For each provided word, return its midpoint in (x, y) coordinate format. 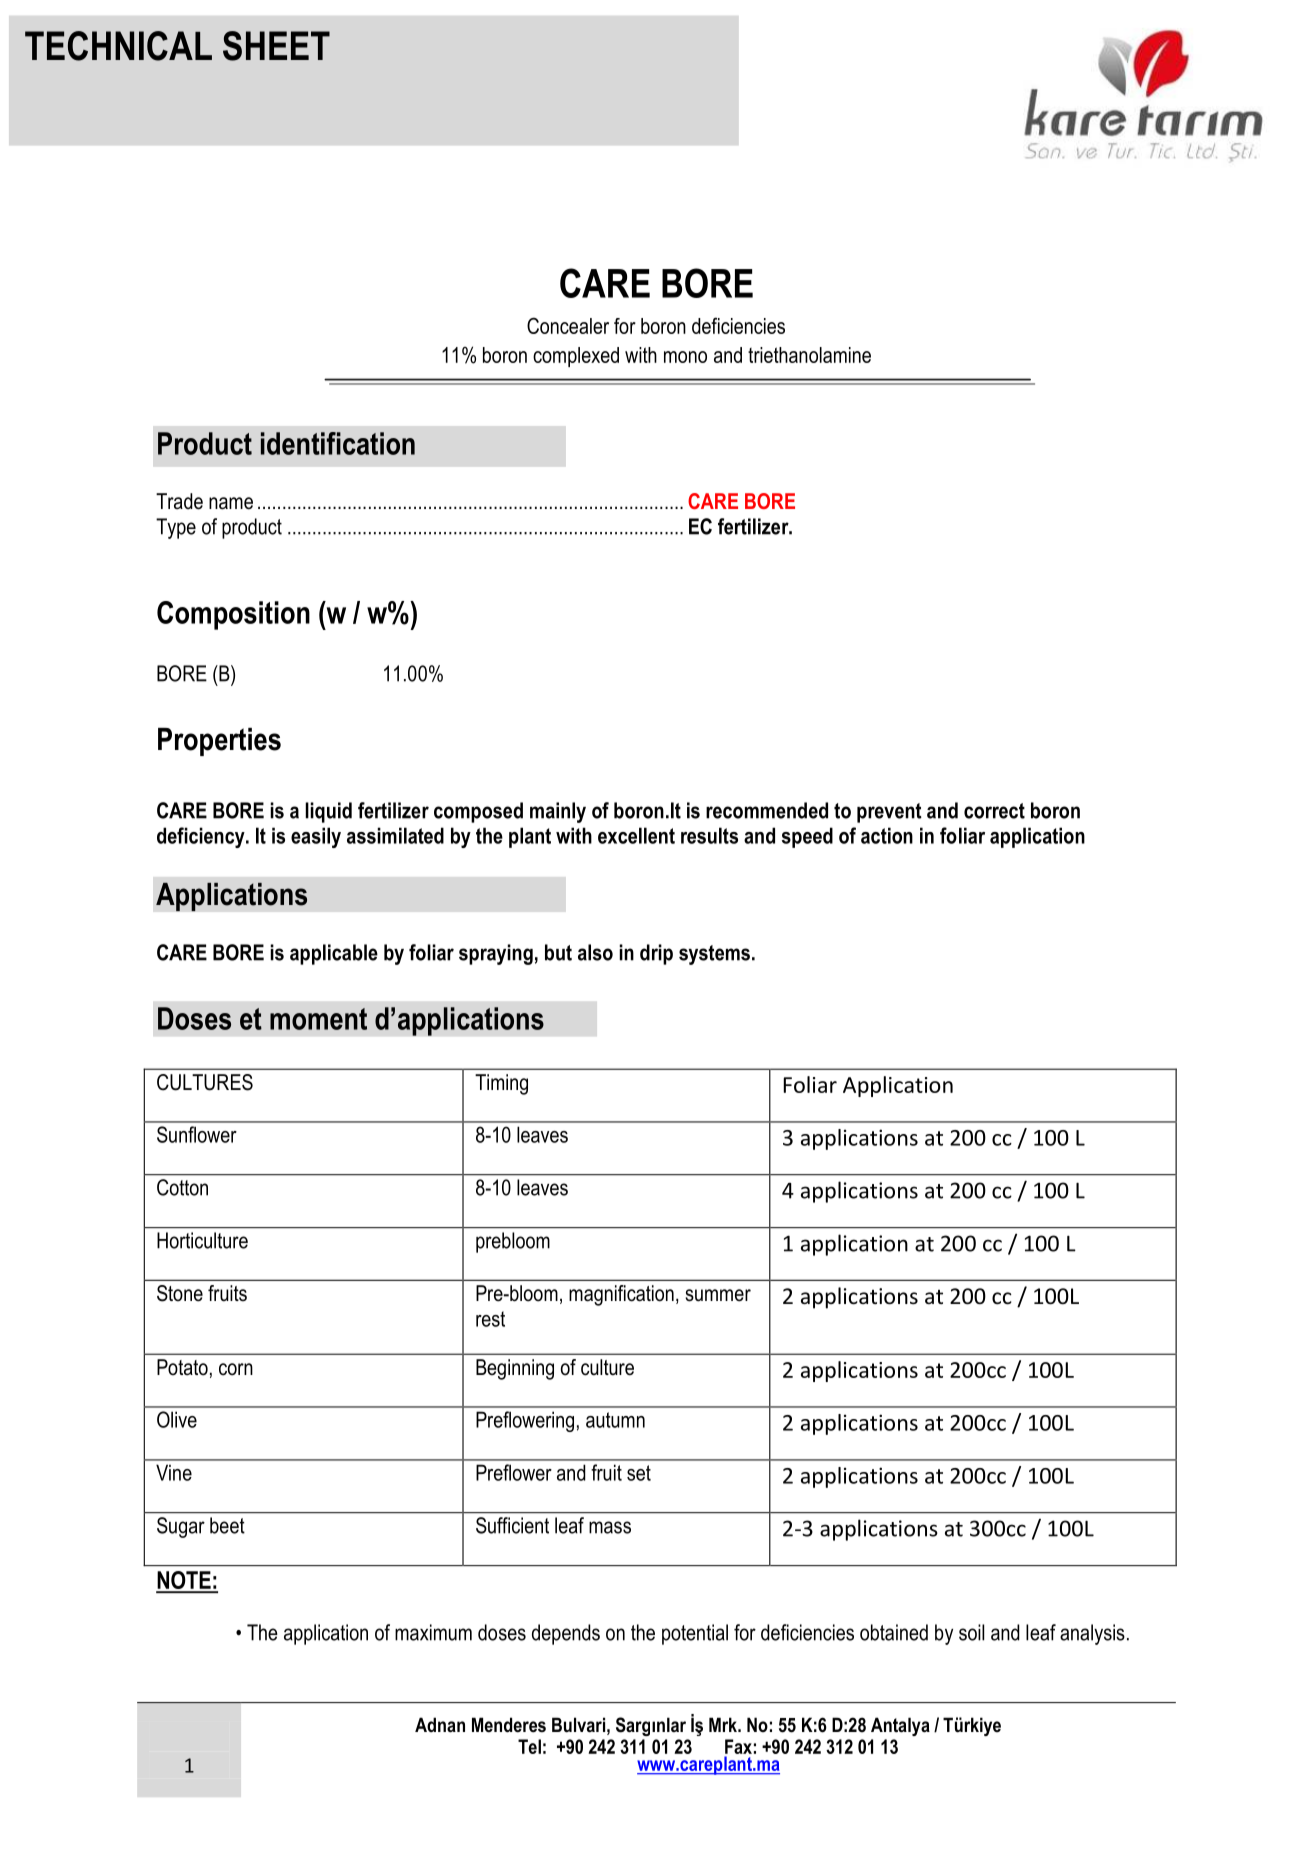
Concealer (568, 325)
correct (994, 811)
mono (685, 357)
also (595, 952)
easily (316, 837)
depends (566, 1634)
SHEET (276, 46)
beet (227, 1525)
